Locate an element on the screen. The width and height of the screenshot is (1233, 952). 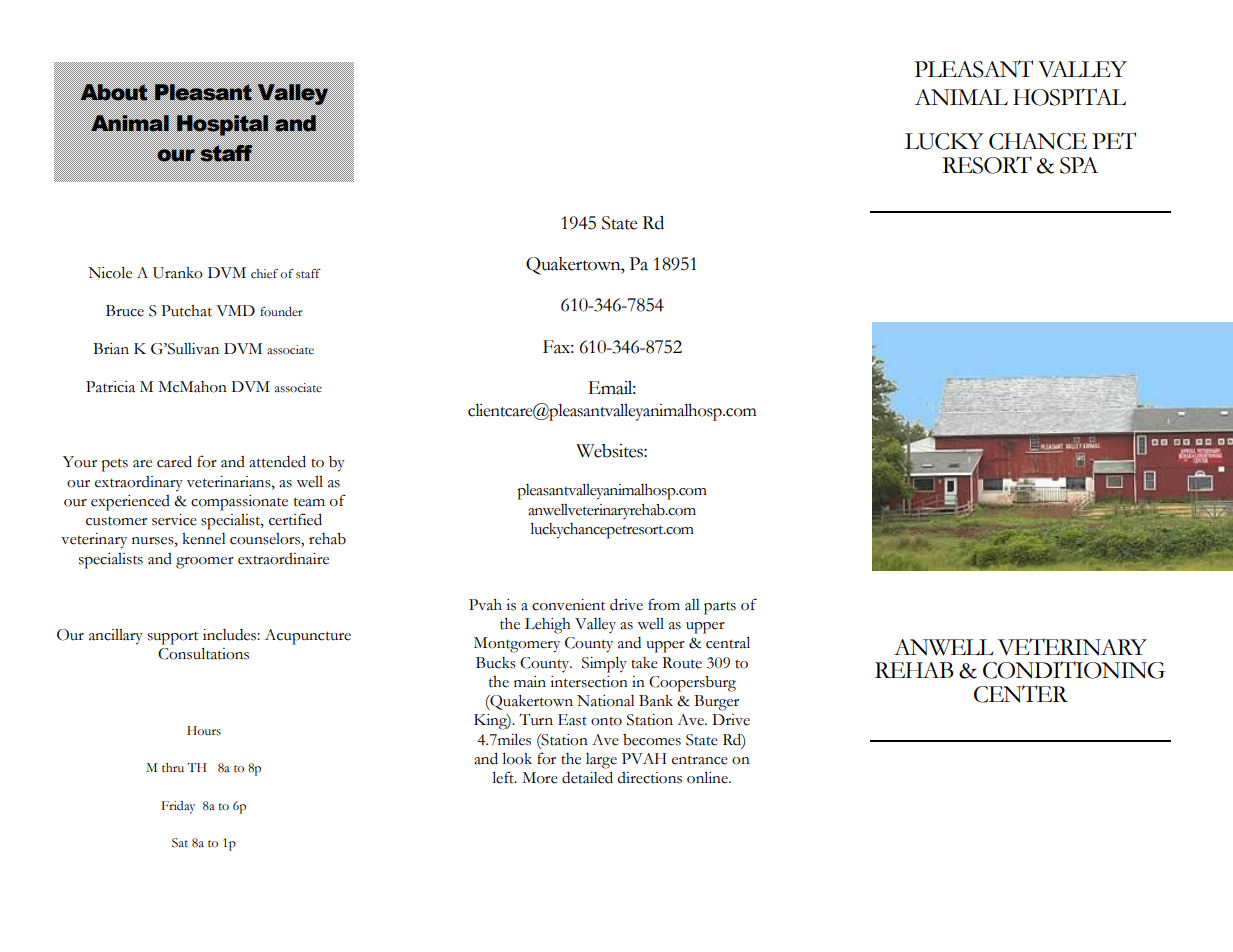
Bruce is located at coordinates (125, 311).
